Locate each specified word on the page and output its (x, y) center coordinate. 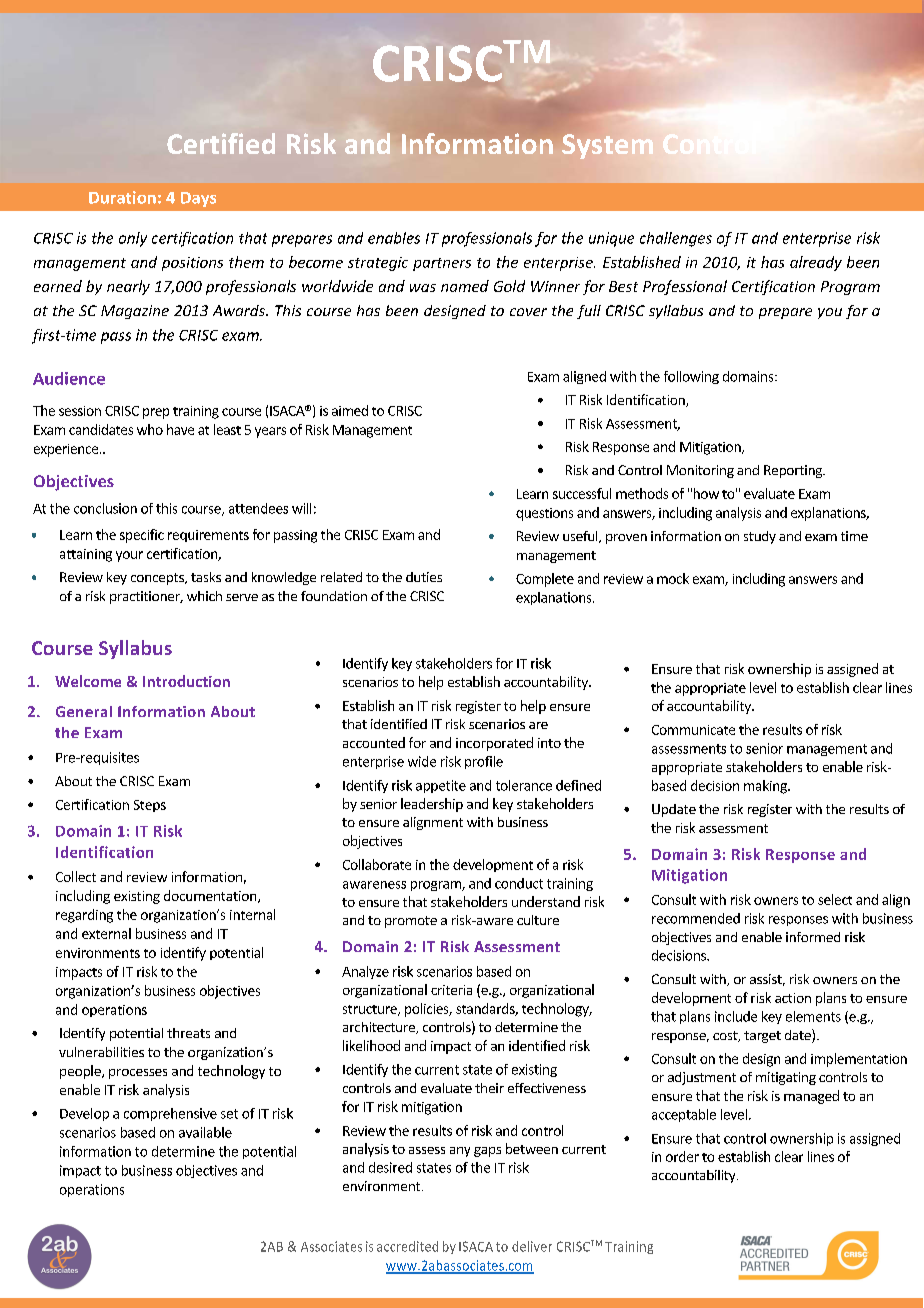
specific (142, 536)
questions (544, 514)
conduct (519, 883)
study (760, 537)
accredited (407, 1246)
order (682, 1156)
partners (442, 264)
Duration (122, 197)
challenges (676, 239)
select (835, 899)
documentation (211, 896)
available (205, 1132)
